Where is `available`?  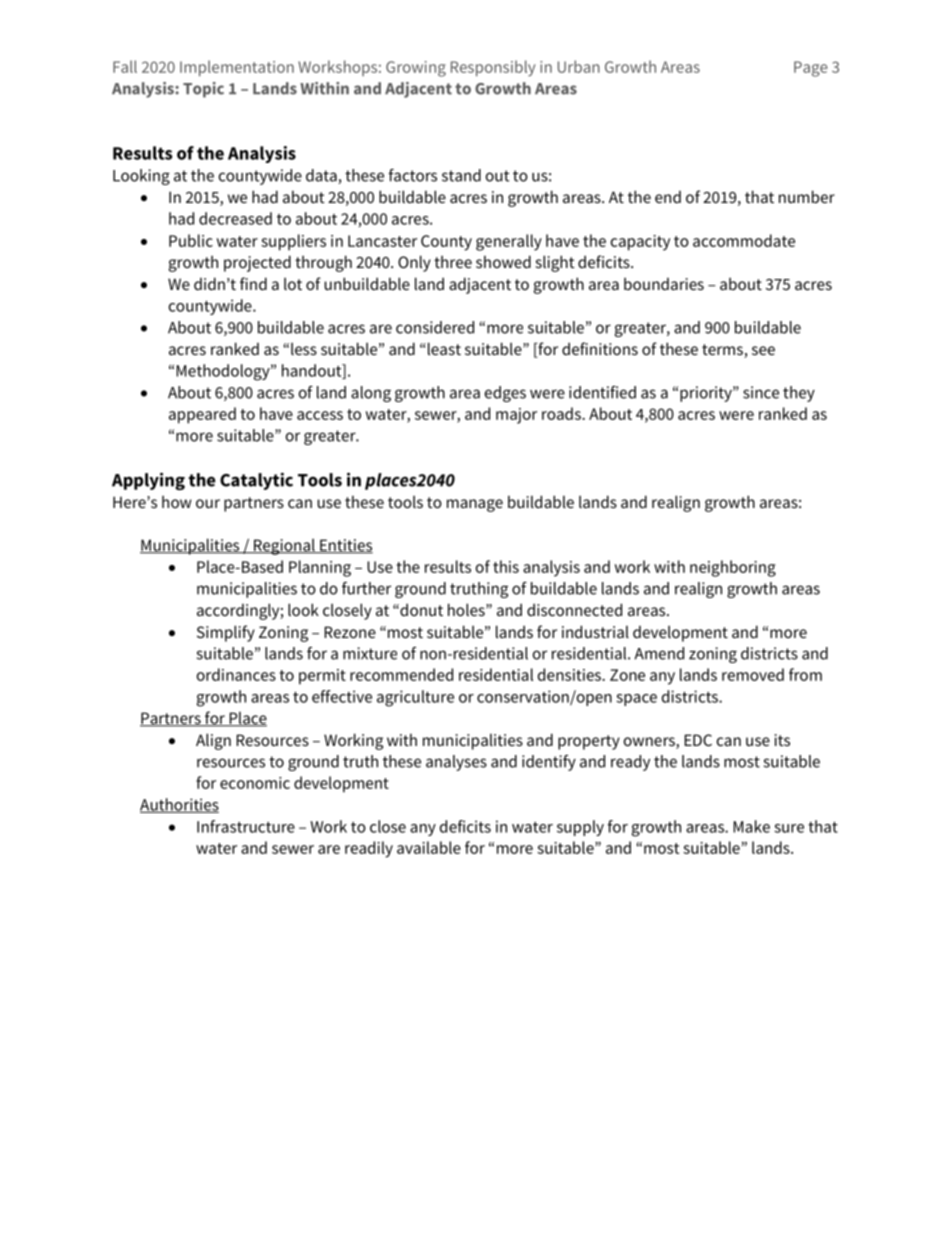 available is located at coordinates (429, 847).
